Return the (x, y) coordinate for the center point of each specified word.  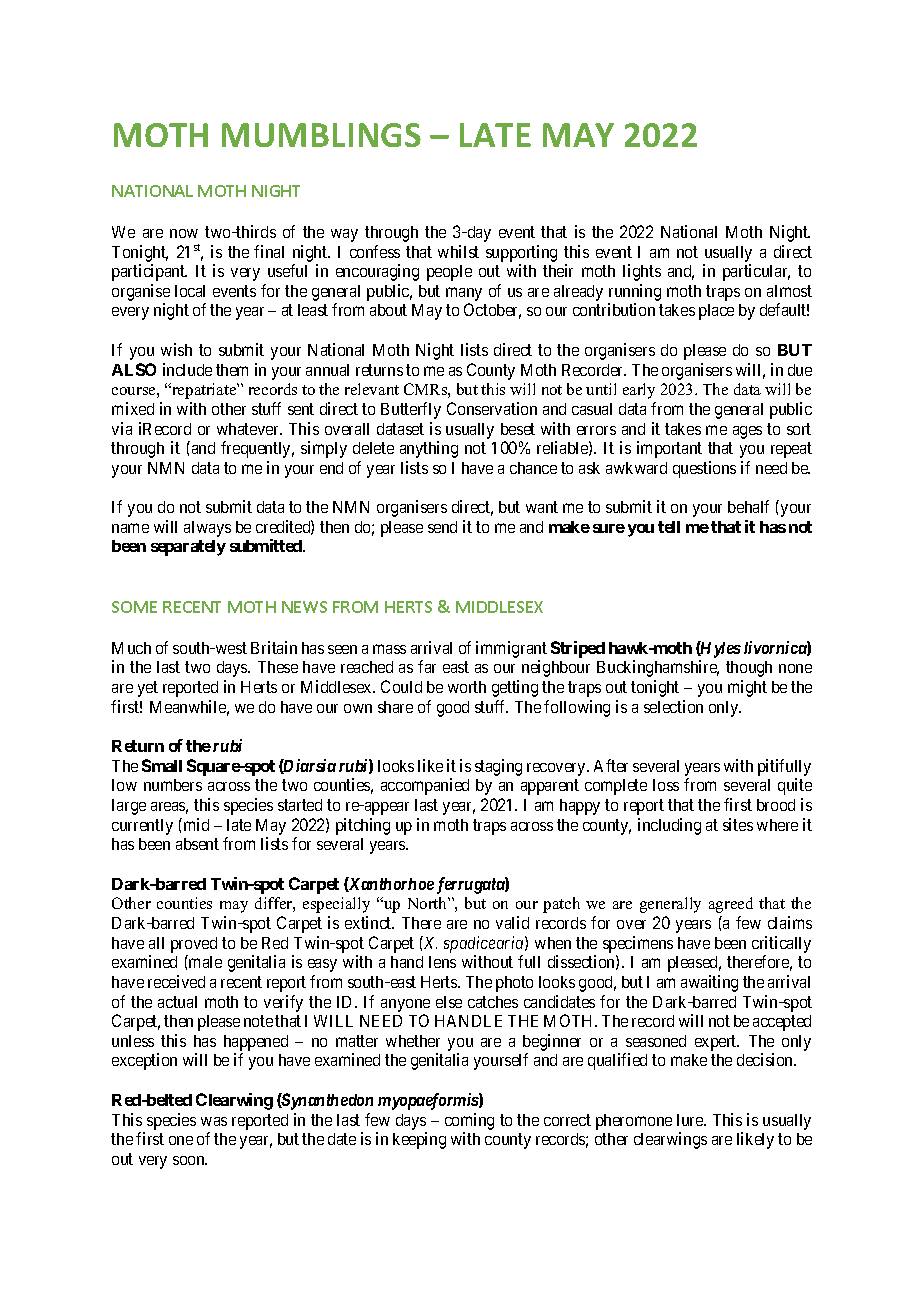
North (428, 903)
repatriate (204, 391)
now (184, 233)
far (427, 666)
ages (747, 432)
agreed (731, 905)
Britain (274, 647)
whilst (458, 251)
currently (142, 827)
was (214, 1121)
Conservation (492, 408)
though (749, 669)
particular (756, 272)
